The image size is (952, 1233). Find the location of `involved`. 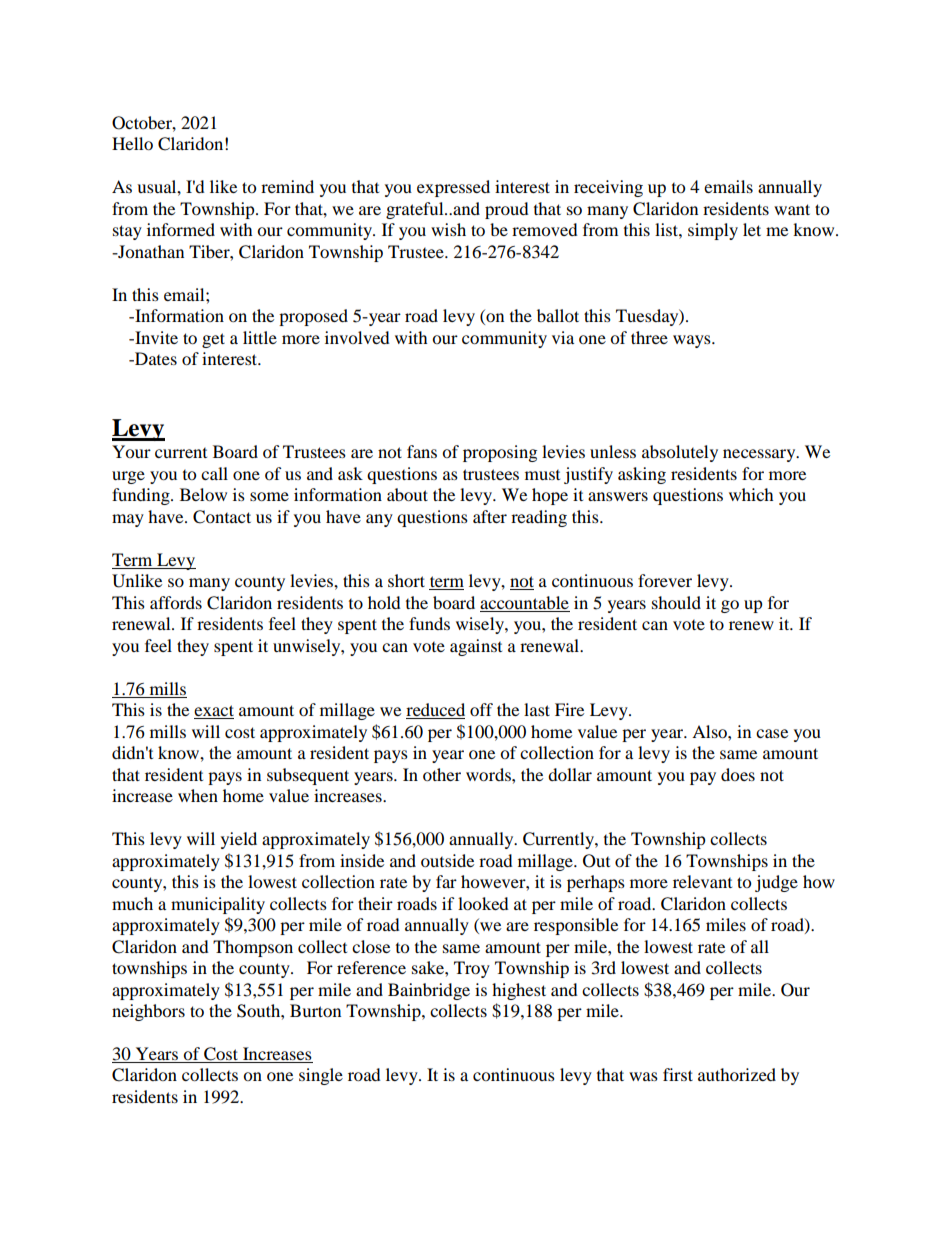

involved is located at coordinates (357, 337).
